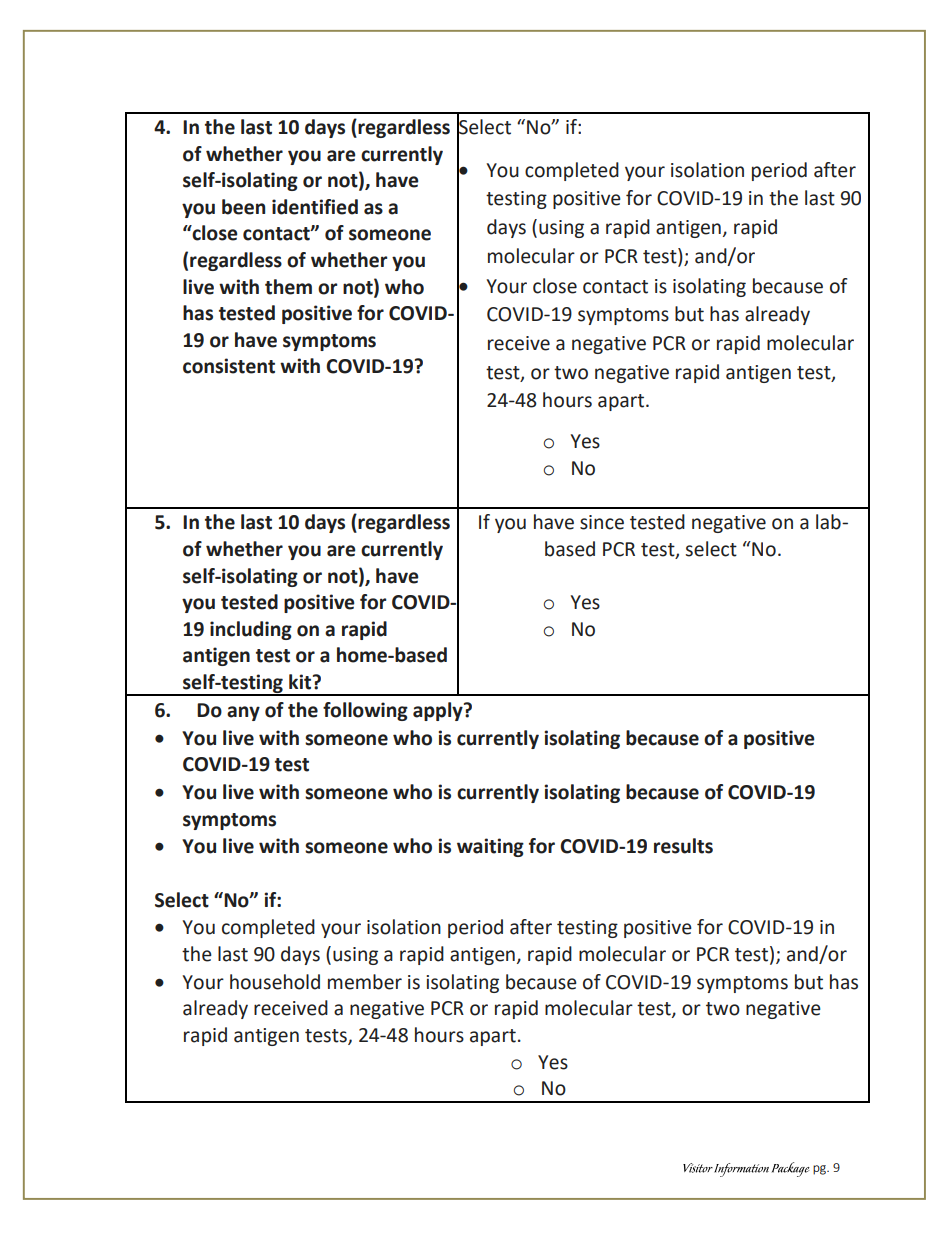  Describe the element at coordinates (439, 711) in the screenshot. I see `apply` at that location.
